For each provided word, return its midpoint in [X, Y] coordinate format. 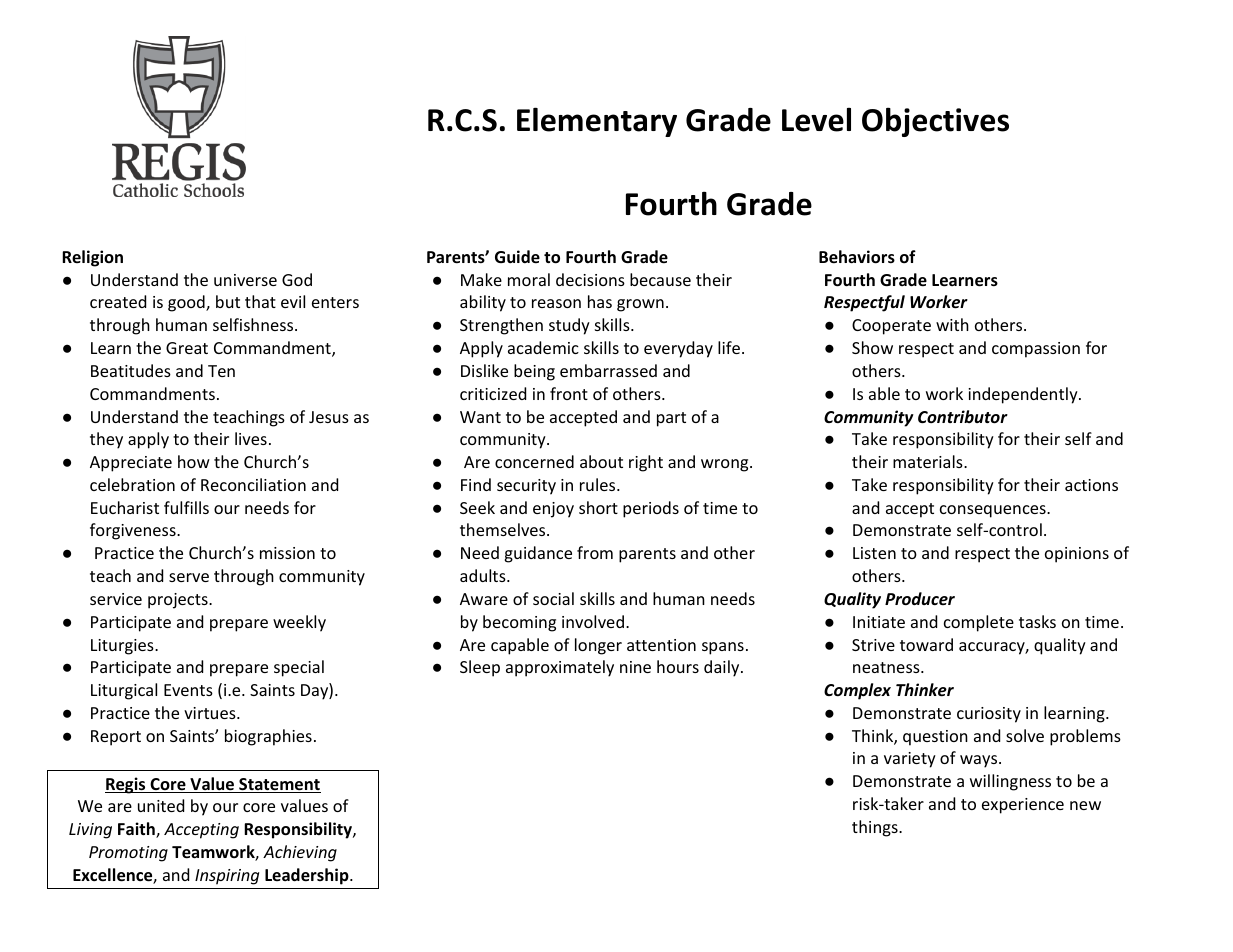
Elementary [597, 122]
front [569, 393]
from [595, 552]
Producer [920, 598]
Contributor [963, 417]
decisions [590, 279]
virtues [211, 713]
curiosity [989, 715]
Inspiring [227, 877]
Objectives [935, 122]
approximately [560, 668]
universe [245, 280]
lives [251, 438]
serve [189, 577]
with [952, 324]
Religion [92, 258]
